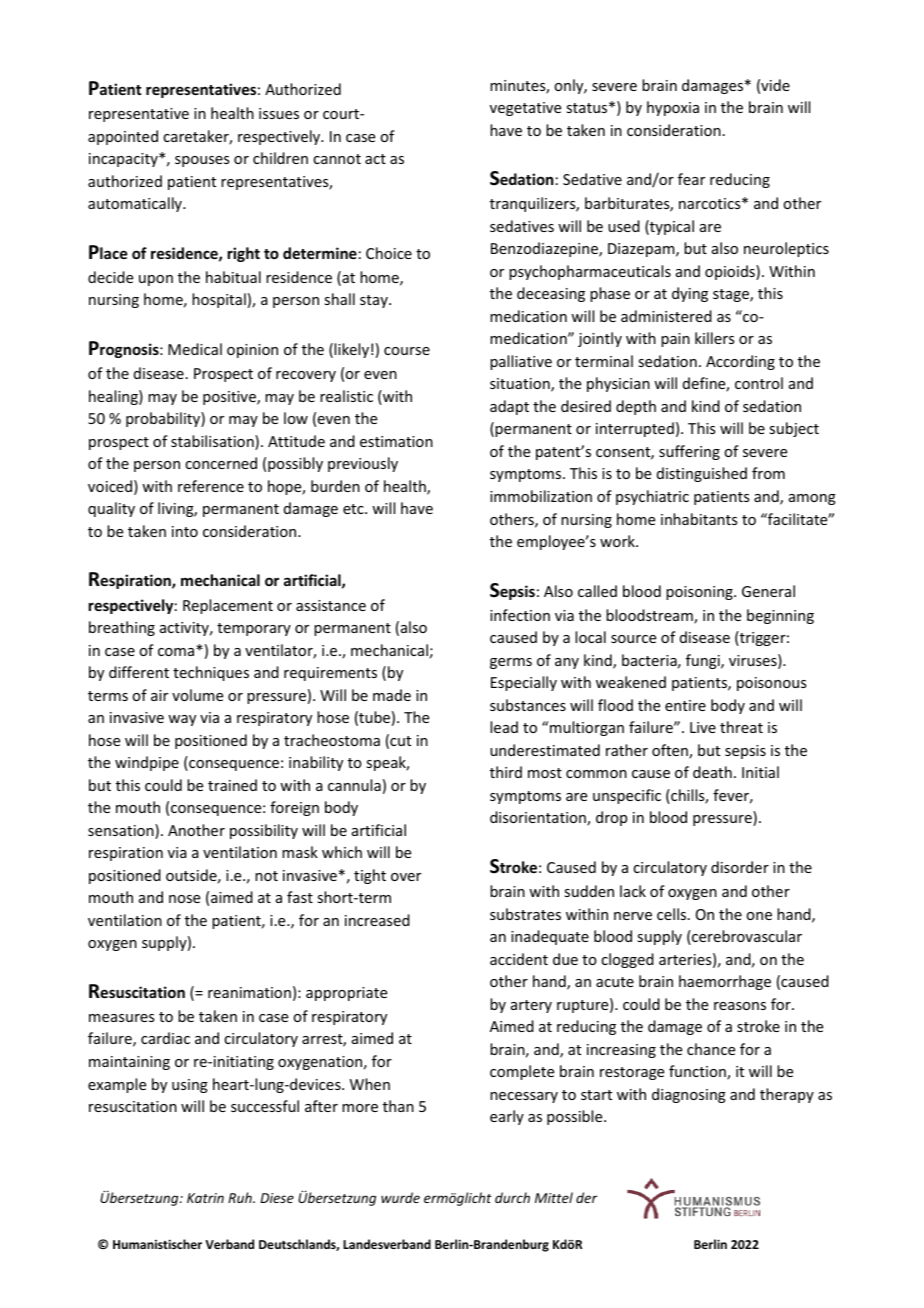  Describe the element at coordinates (746, 937) in the screenshot. I see `cerebrovascular` at that location.
